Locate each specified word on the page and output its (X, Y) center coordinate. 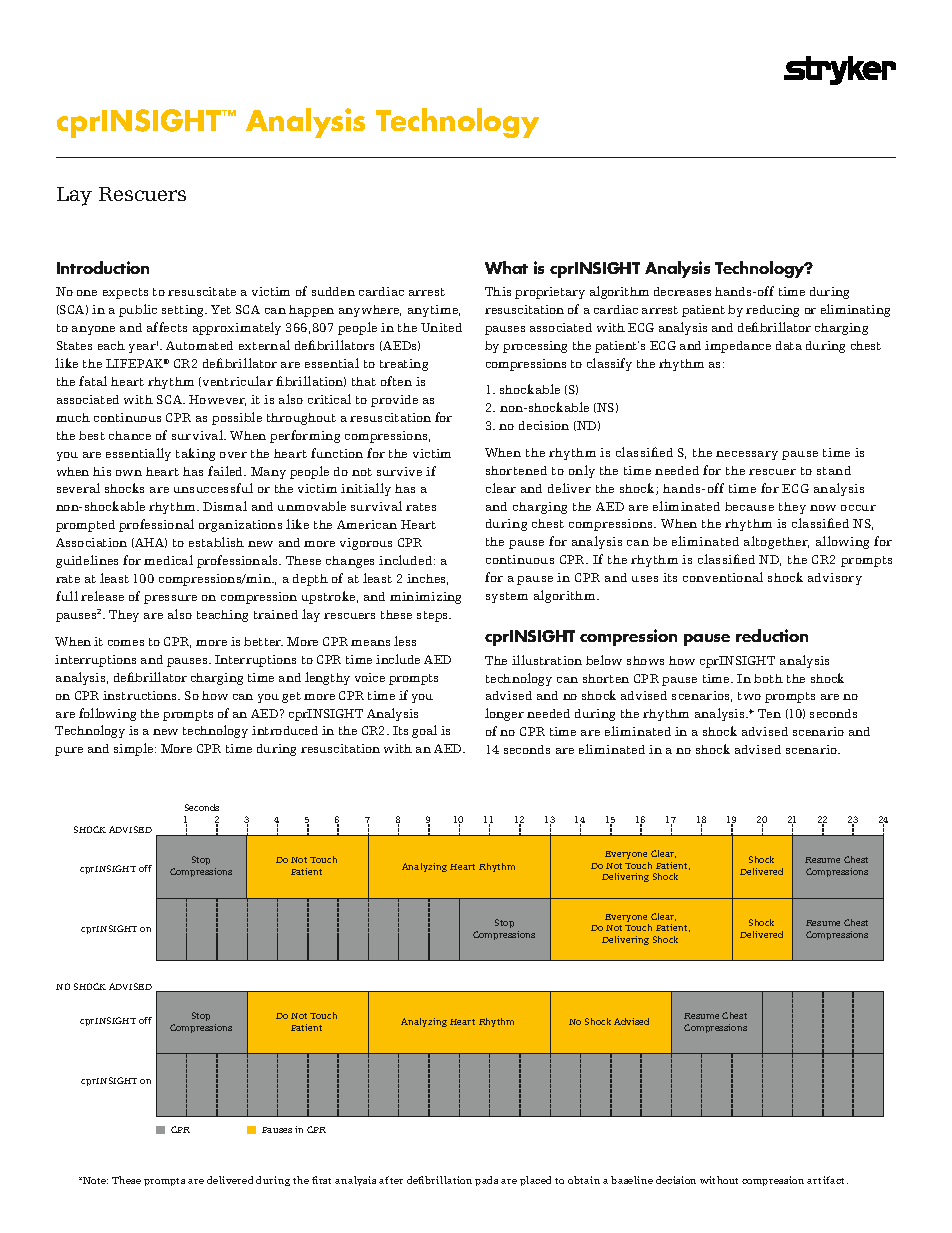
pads (486, 1181)
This (498, 291)
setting (184, 311)
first (321, 1180)
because (749, 506)
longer (504, 714)
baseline (632, 1180)
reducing (772, 311)
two (749, 696)
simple (135, 749)
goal (424, 731)
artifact (827, 1180)
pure (69, 751)
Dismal (225, 506)
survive (399, 471)
